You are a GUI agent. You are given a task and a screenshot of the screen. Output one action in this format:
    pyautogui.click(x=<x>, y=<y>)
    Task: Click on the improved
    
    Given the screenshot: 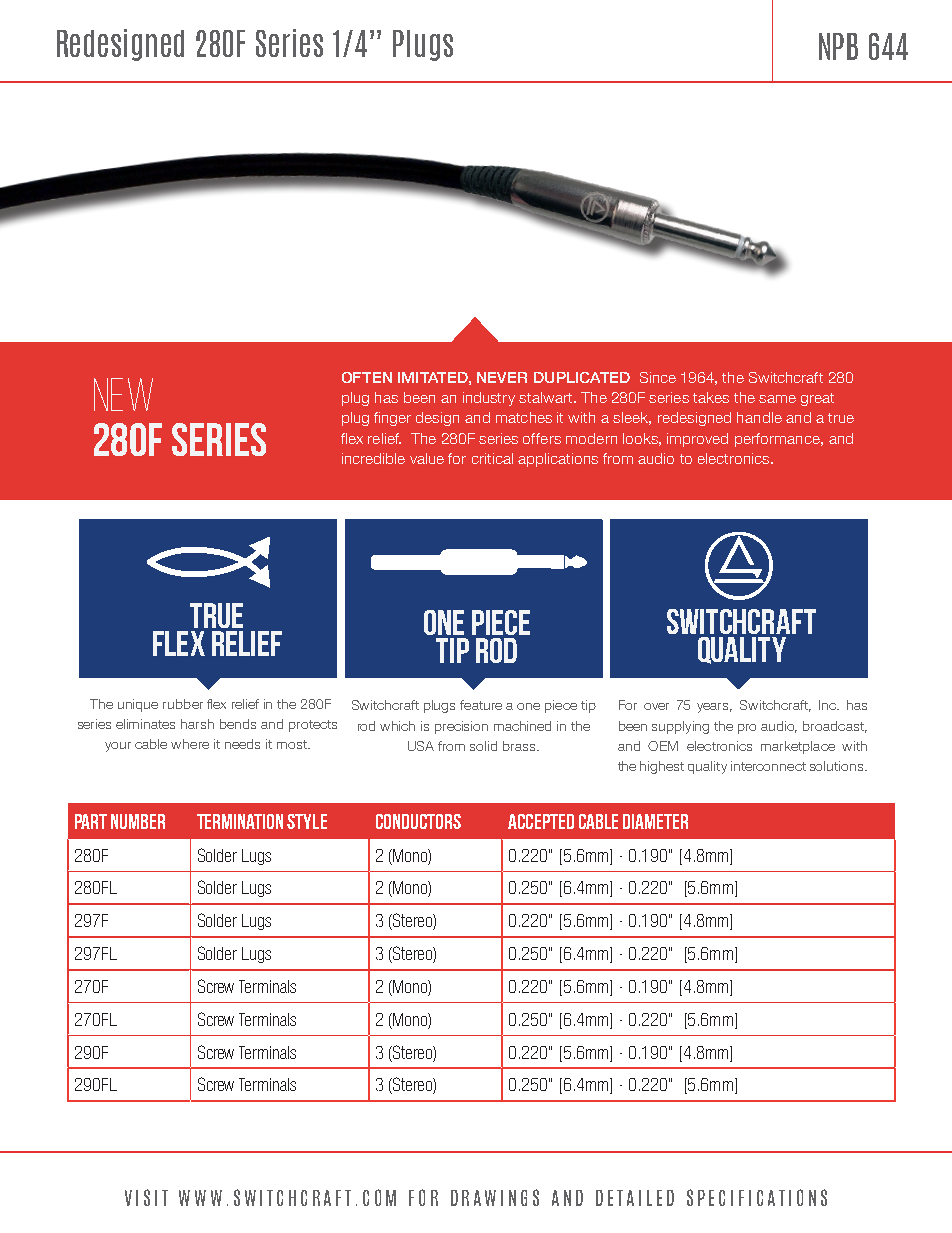 What is the action you would take?
    pyautogui.click(x=697, y=440)
